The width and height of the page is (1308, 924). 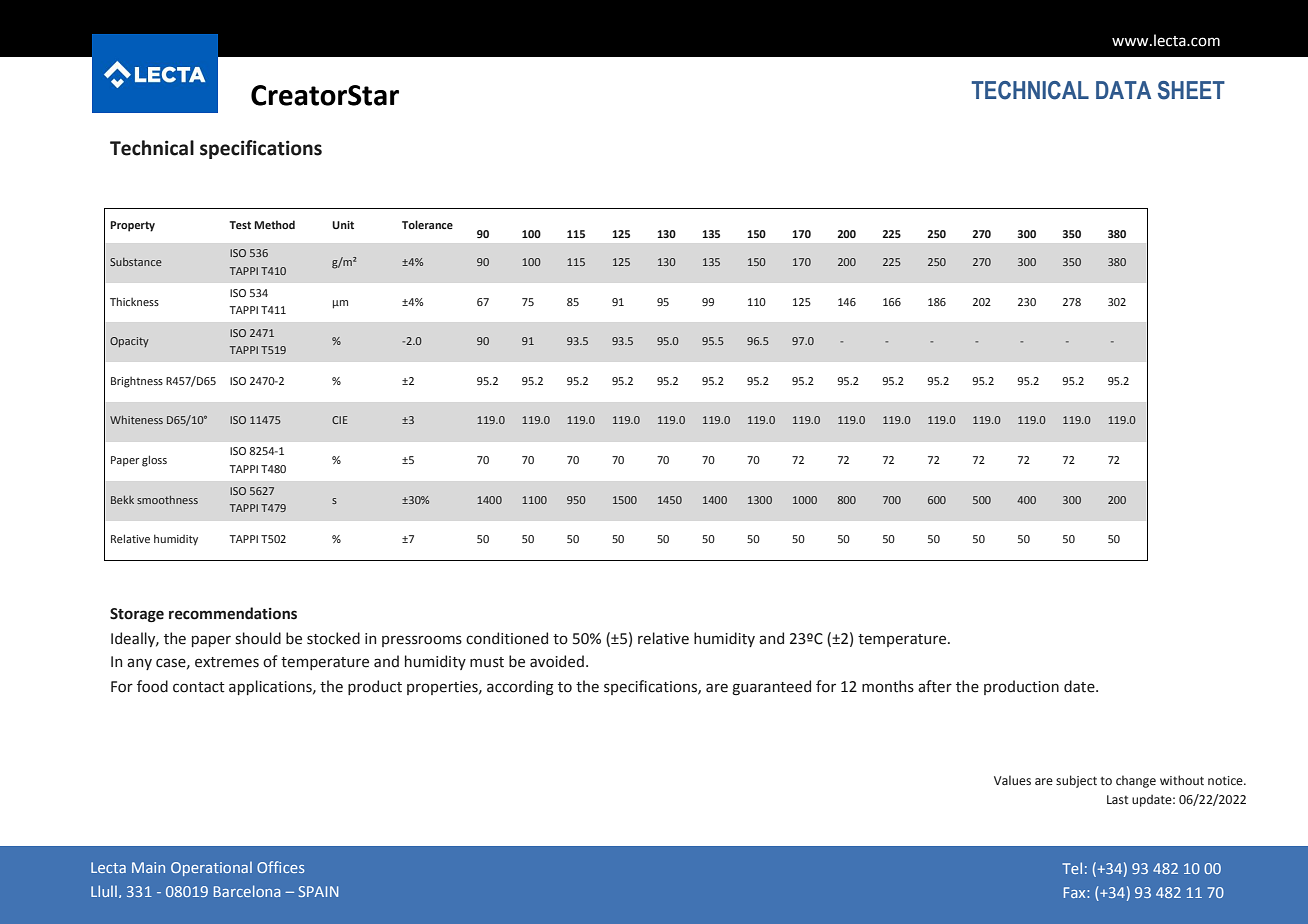 What do you see at coordinates (274, 224) in the page?
I see `Method` at bounding box center [274, 224].
